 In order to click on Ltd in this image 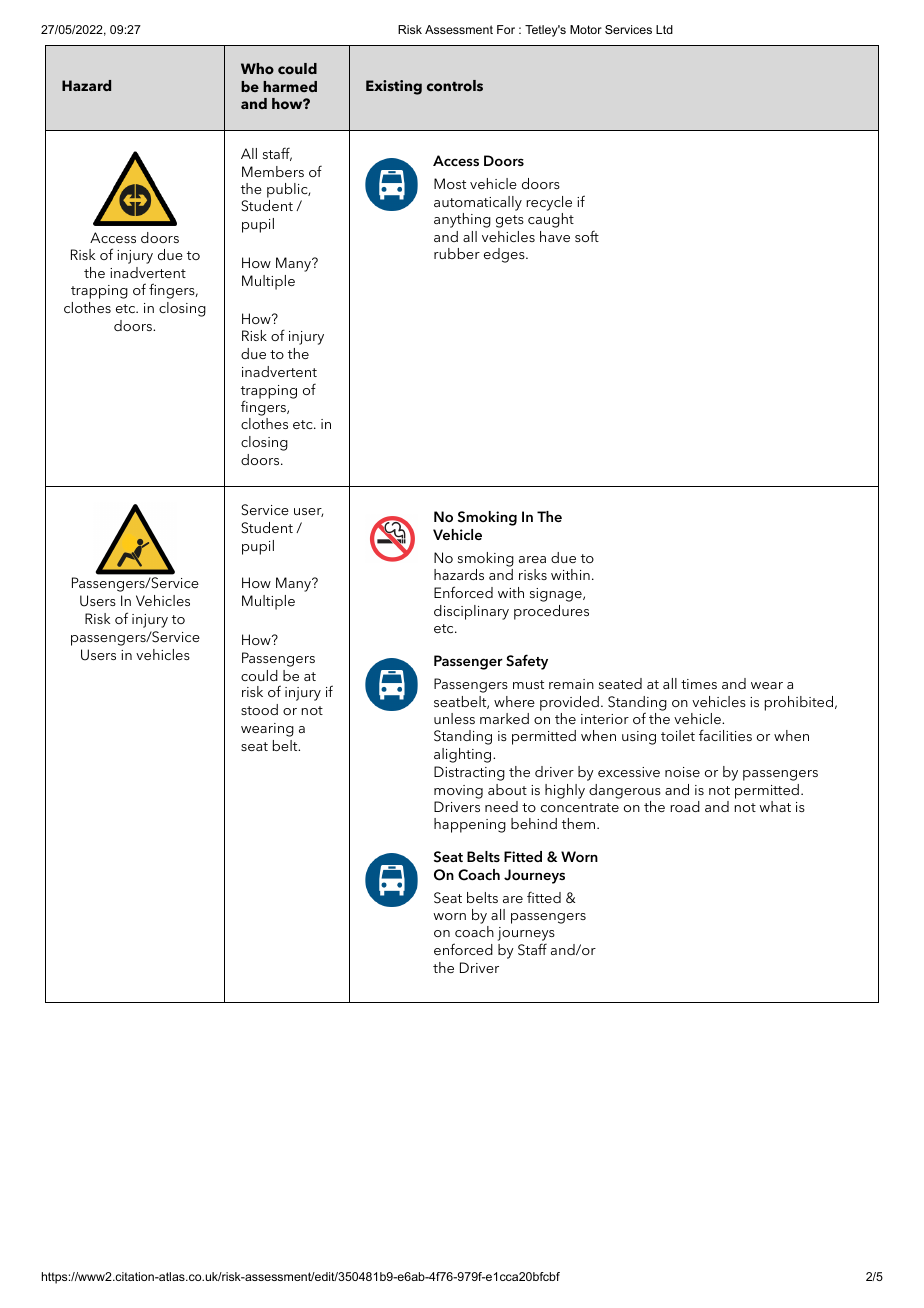, I will do `click(664, 29)`.
